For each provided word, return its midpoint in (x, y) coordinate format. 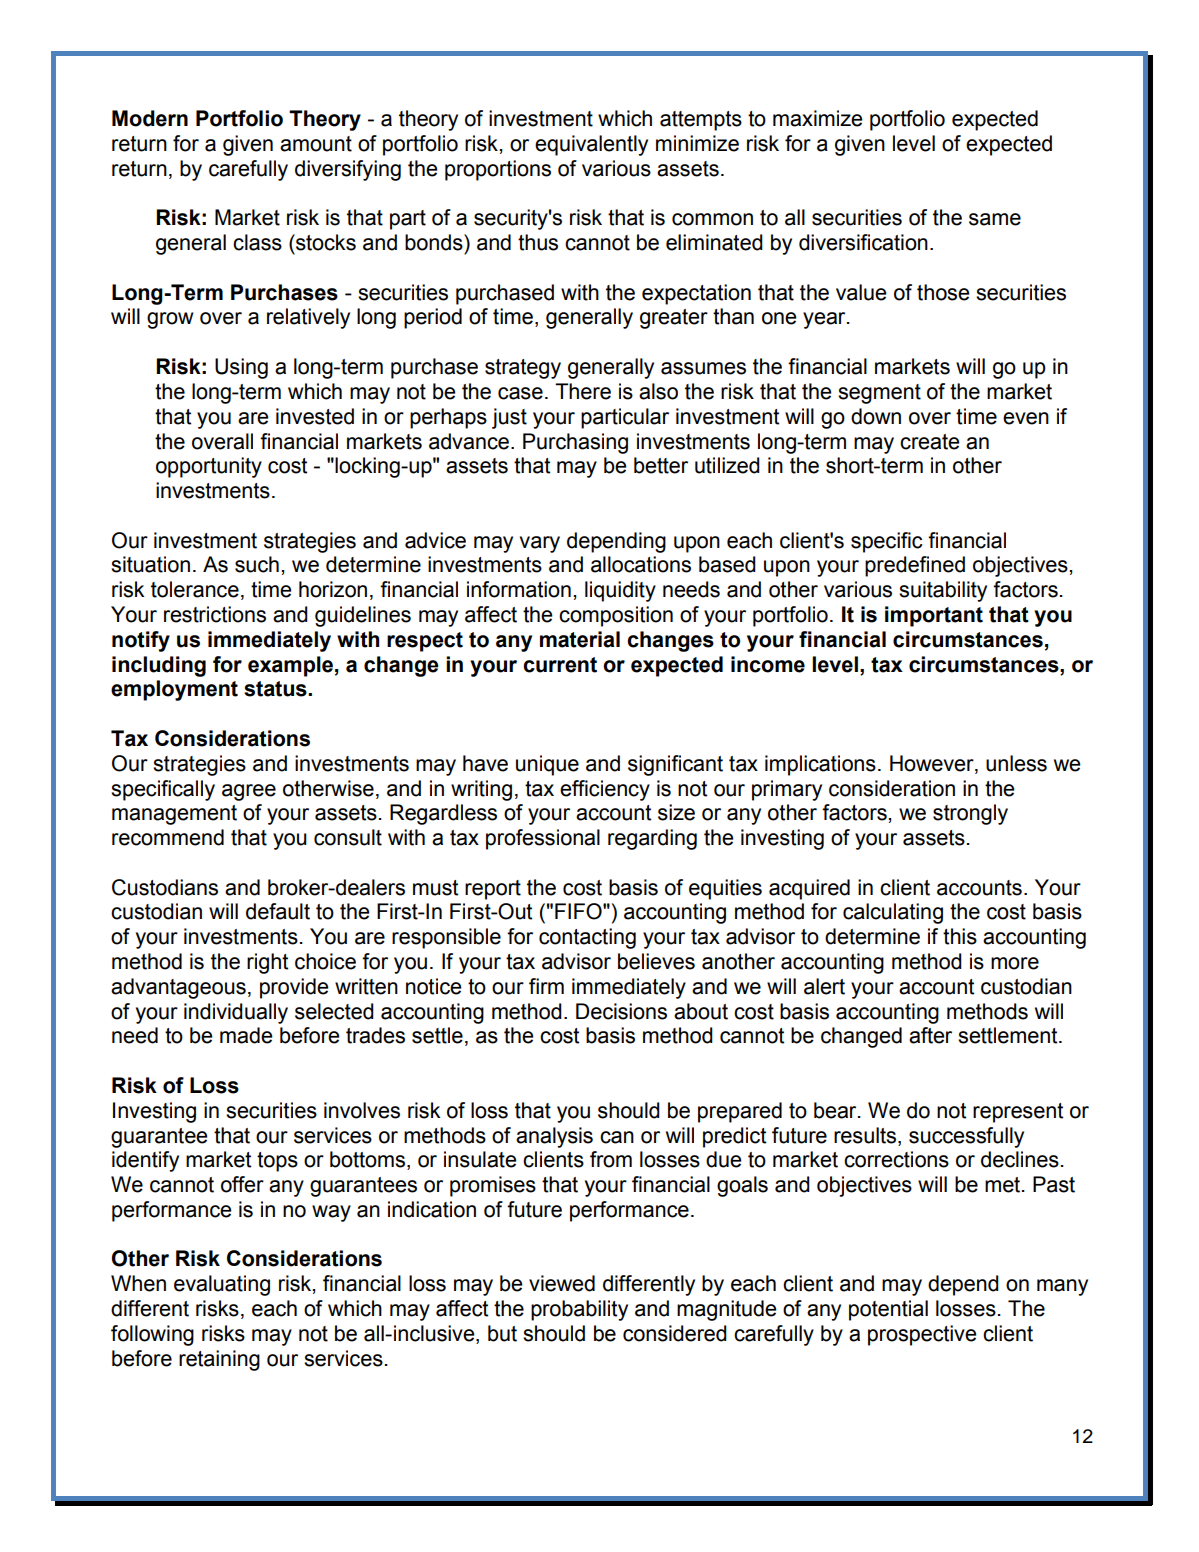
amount (316, 144)
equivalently (591, 145)
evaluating (222, 1285)
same (995, 219)
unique (547, 765)
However (933, 763)
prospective (922, 1335)
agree (249, 792)
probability (579, 1310)
